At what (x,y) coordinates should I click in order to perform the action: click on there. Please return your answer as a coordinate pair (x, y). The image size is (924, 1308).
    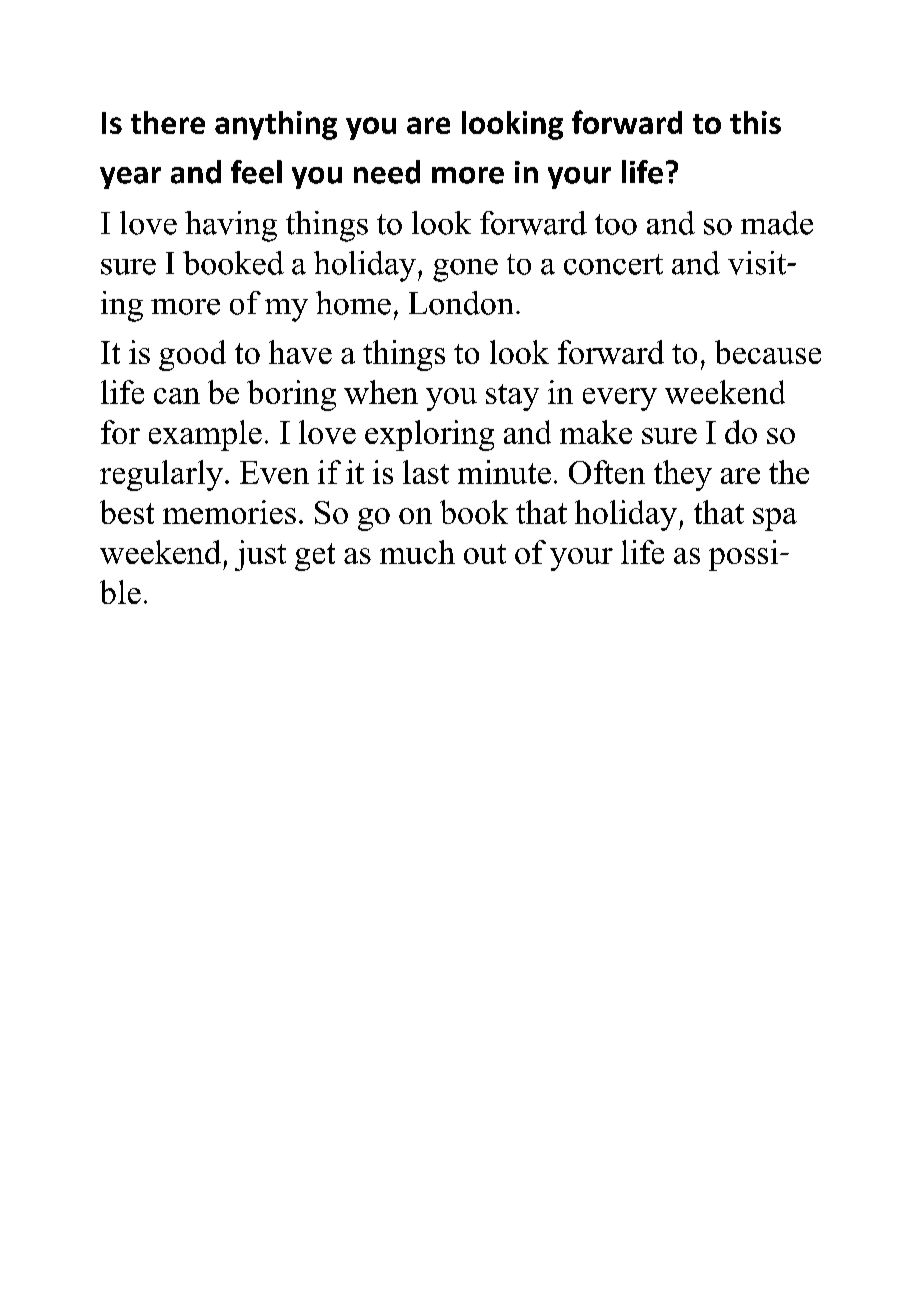
    Looking at the image, I should click on (168, 122).
